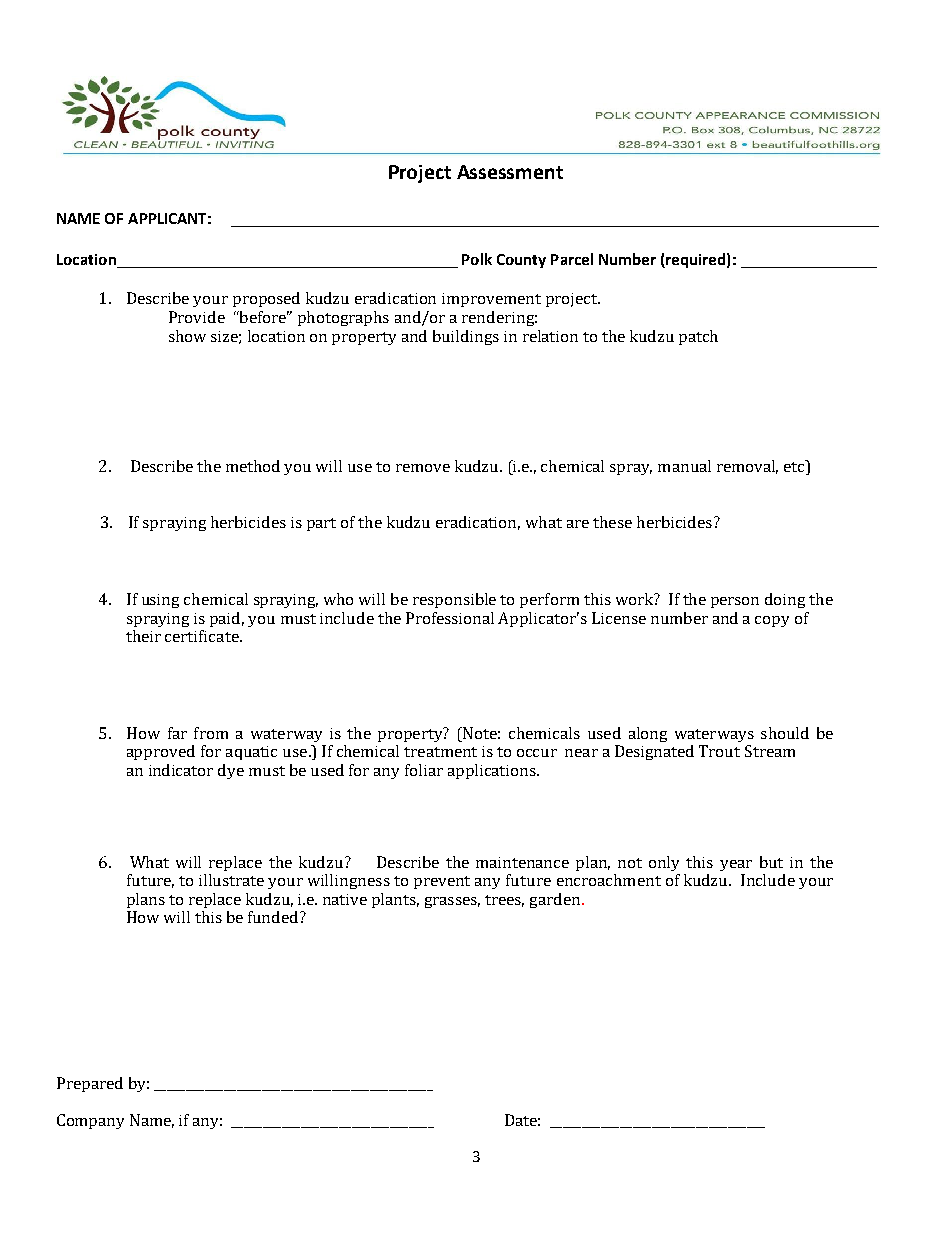 This image has width=952, height=1233. What do you see at coordinates (510, 172) in the image?
I see `Assessment` at bounding box center [510, 172].
